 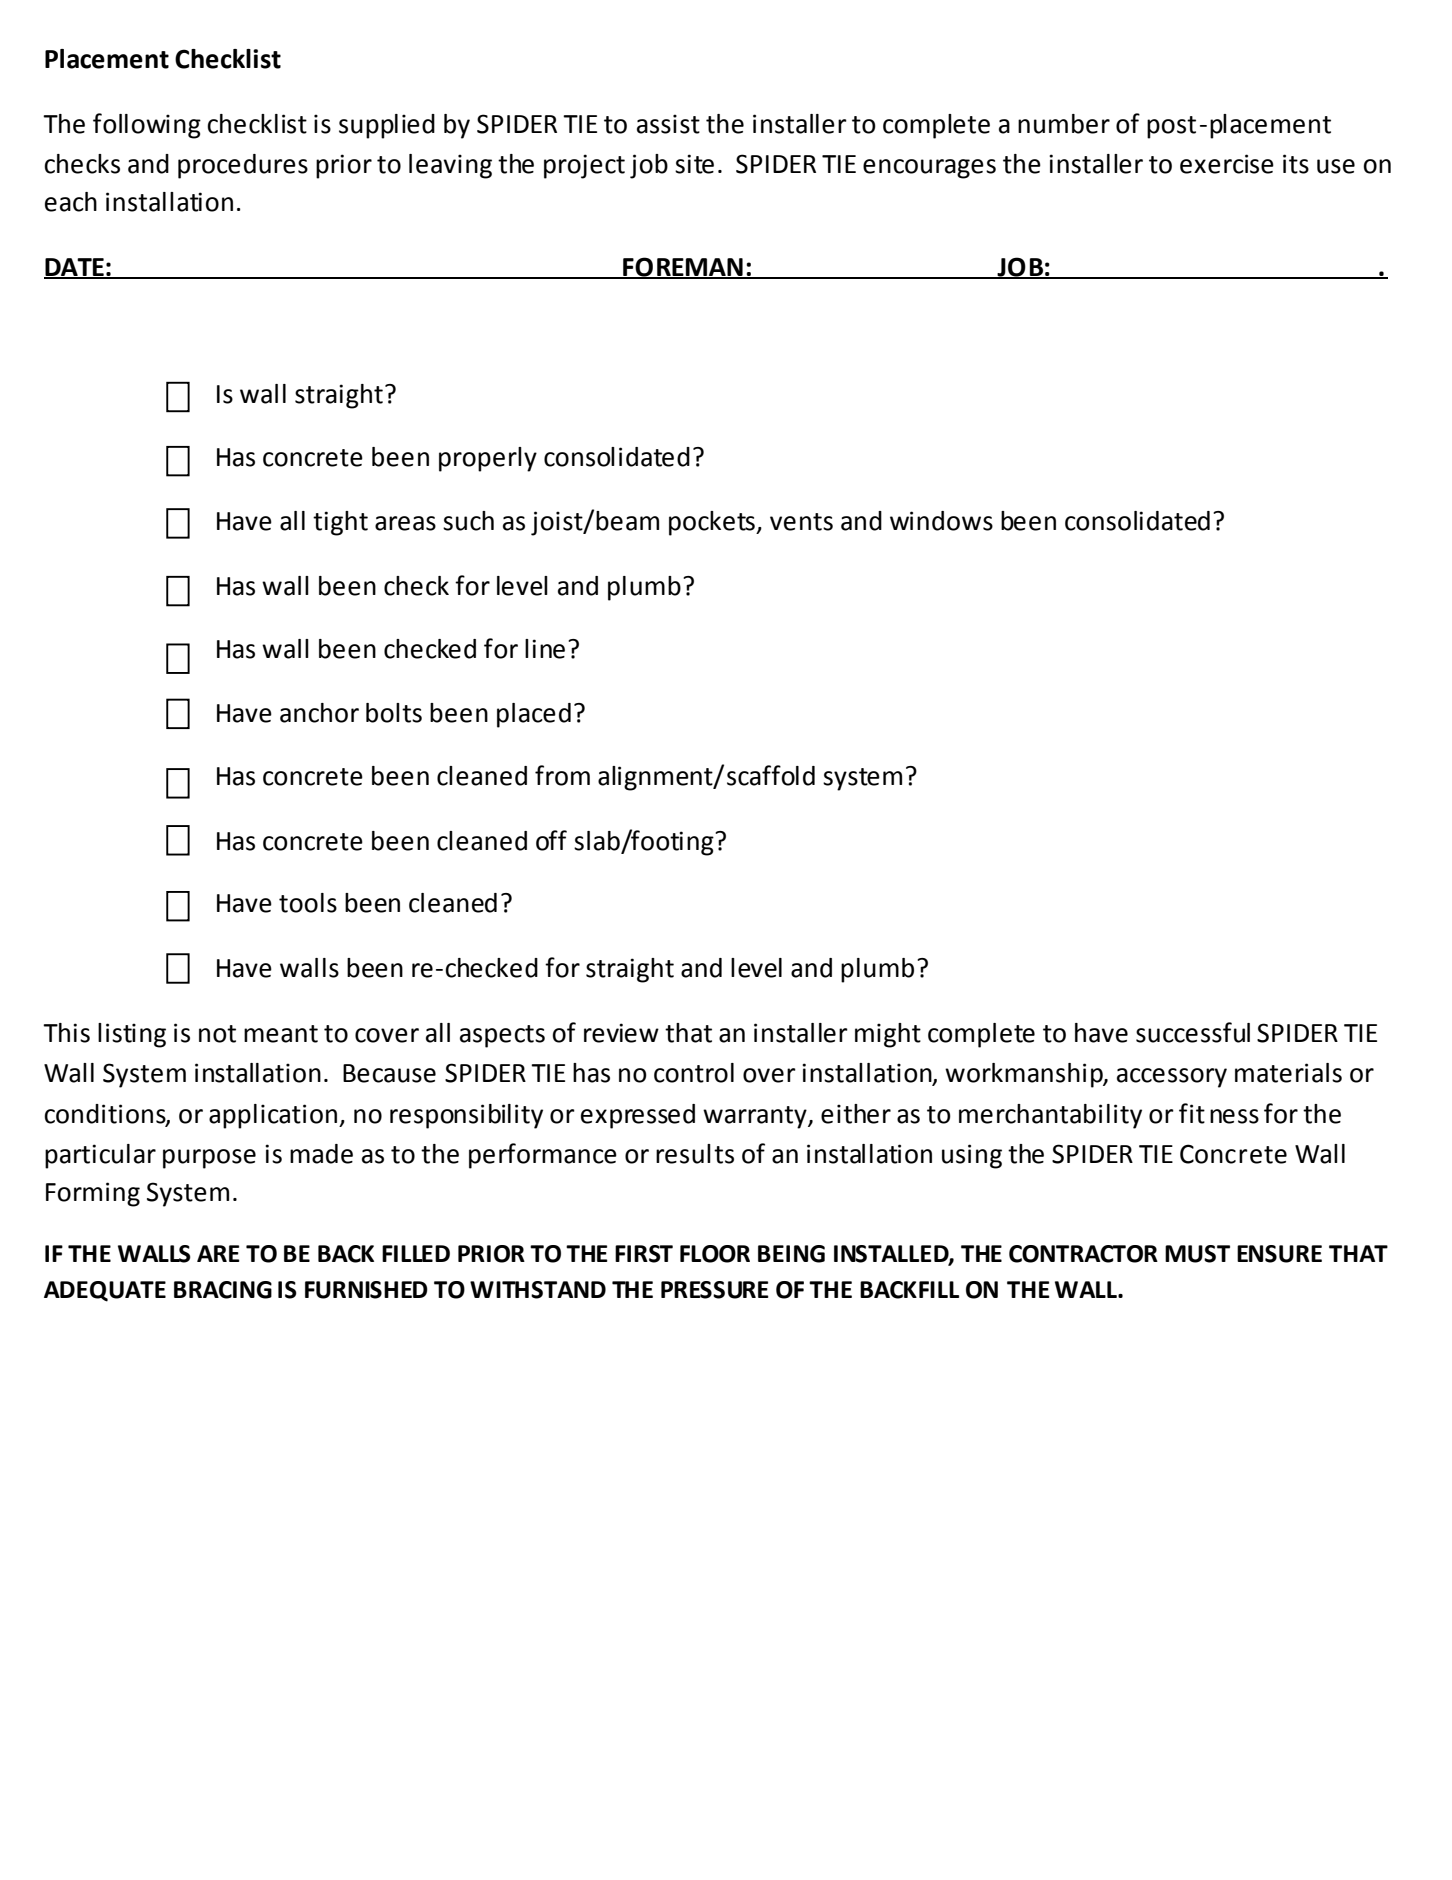 I want to click on MUST, so click(x=1197, y=1254).
